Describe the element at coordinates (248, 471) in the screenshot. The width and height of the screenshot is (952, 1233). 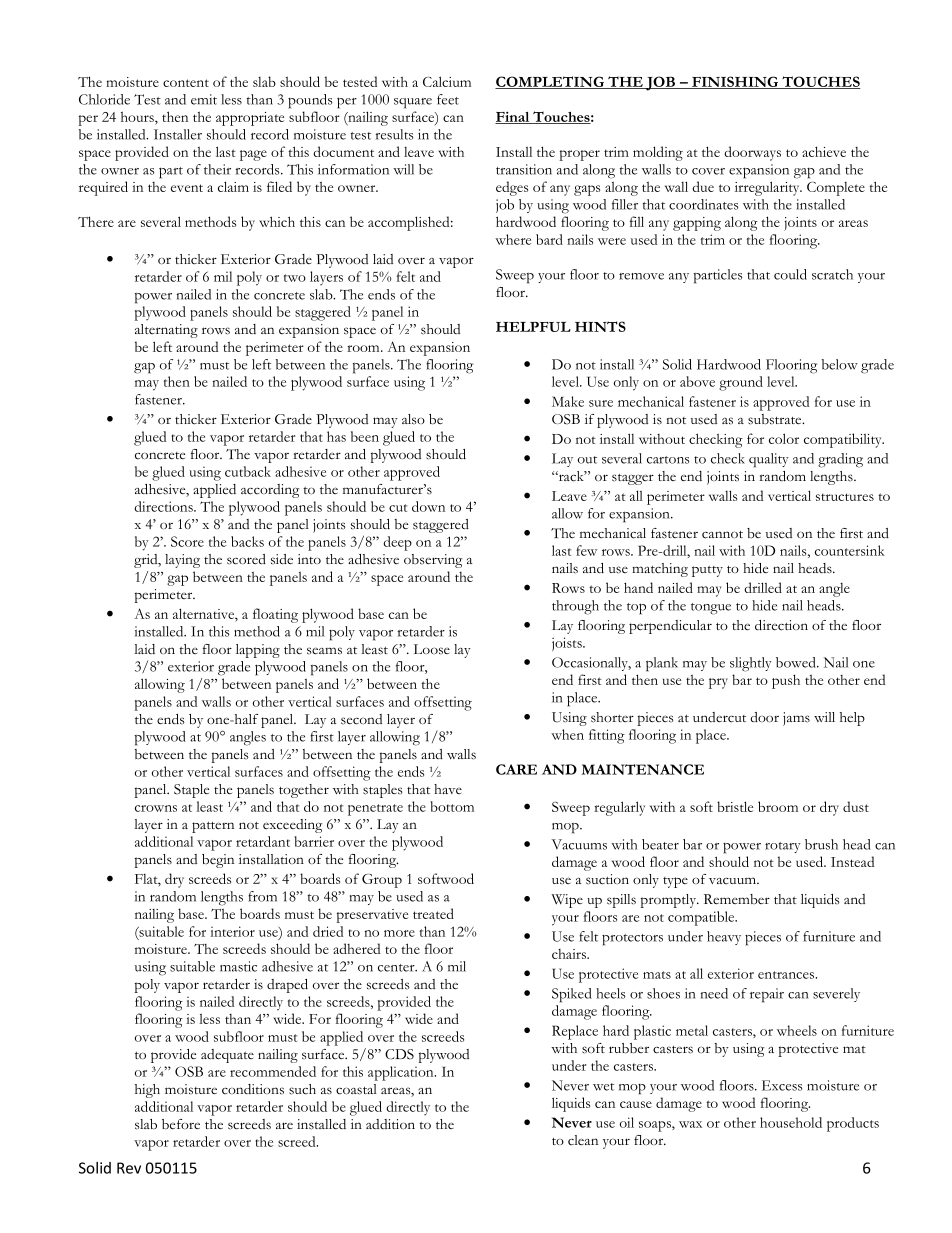
I see `cutback` at that location.
